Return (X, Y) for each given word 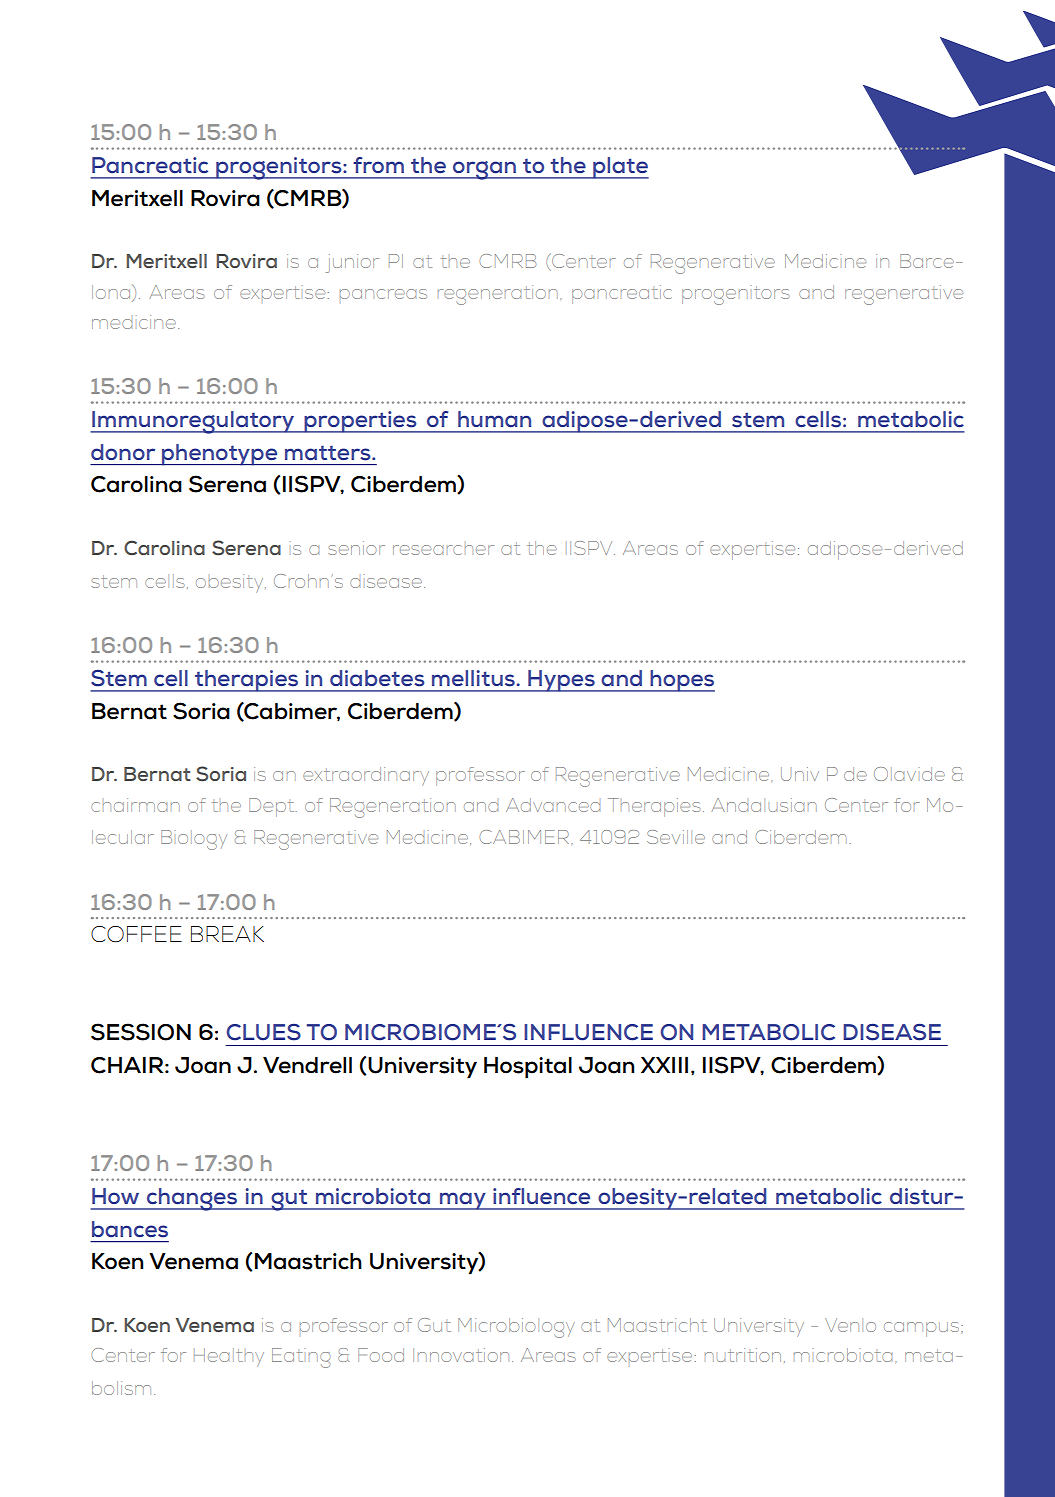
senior (356, 548)
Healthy (229, 1357)
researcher (443, 550)
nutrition (743, 1355)
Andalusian (764, 805)
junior (352, 263)
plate (620, 168)
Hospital (528, 1068)
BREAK (227, 934)
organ (484, 170)
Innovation (461, 1355)
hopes (681, 681)
